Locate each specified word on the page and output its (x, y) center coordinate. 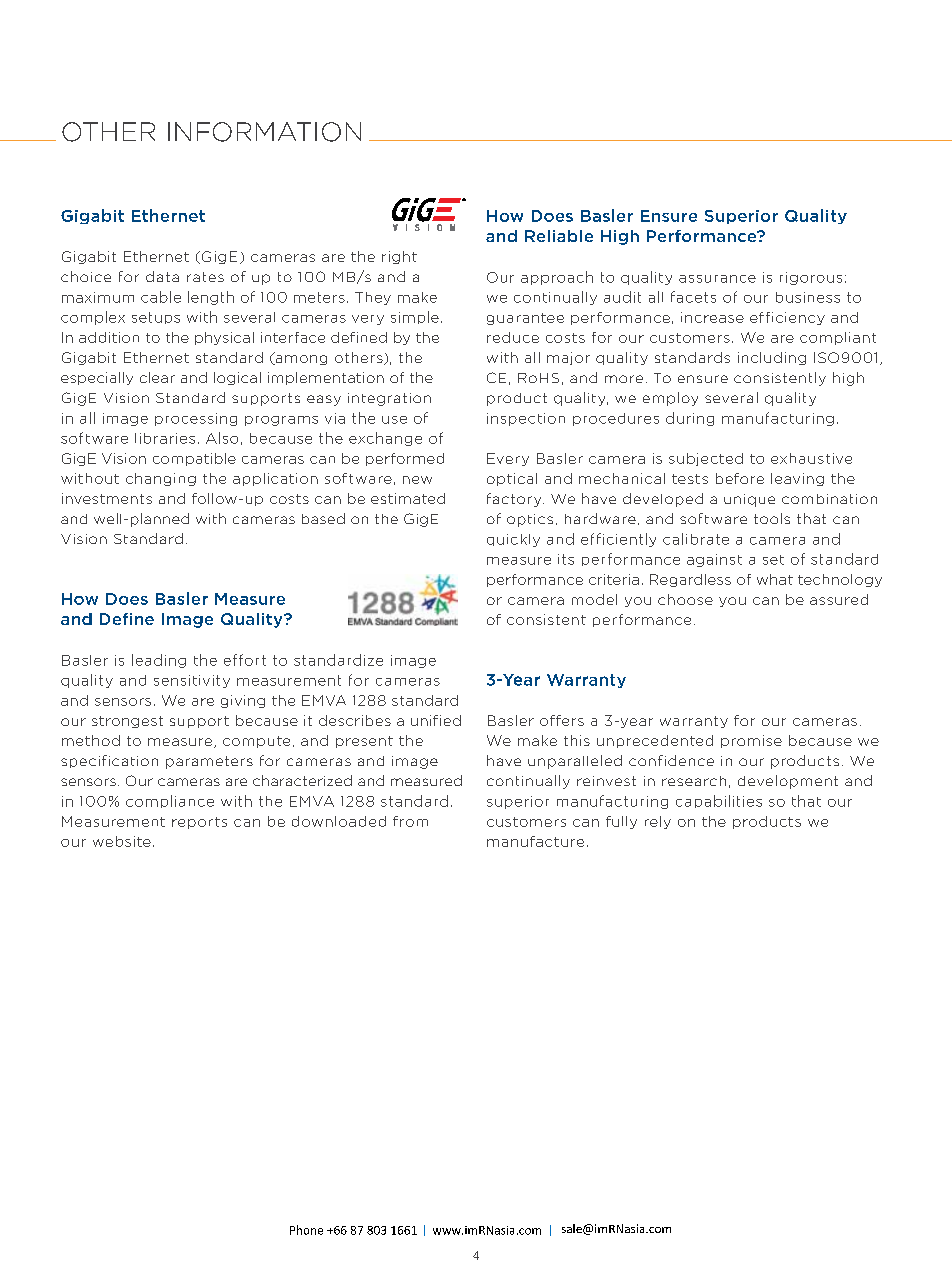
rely (658, 822)
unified (436, 720)
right (399, 257)
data (162, 276)
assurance (717, 279)
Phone (306, 1230)
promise (751, 741)
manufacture (535, 841)
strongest (127, 722)
